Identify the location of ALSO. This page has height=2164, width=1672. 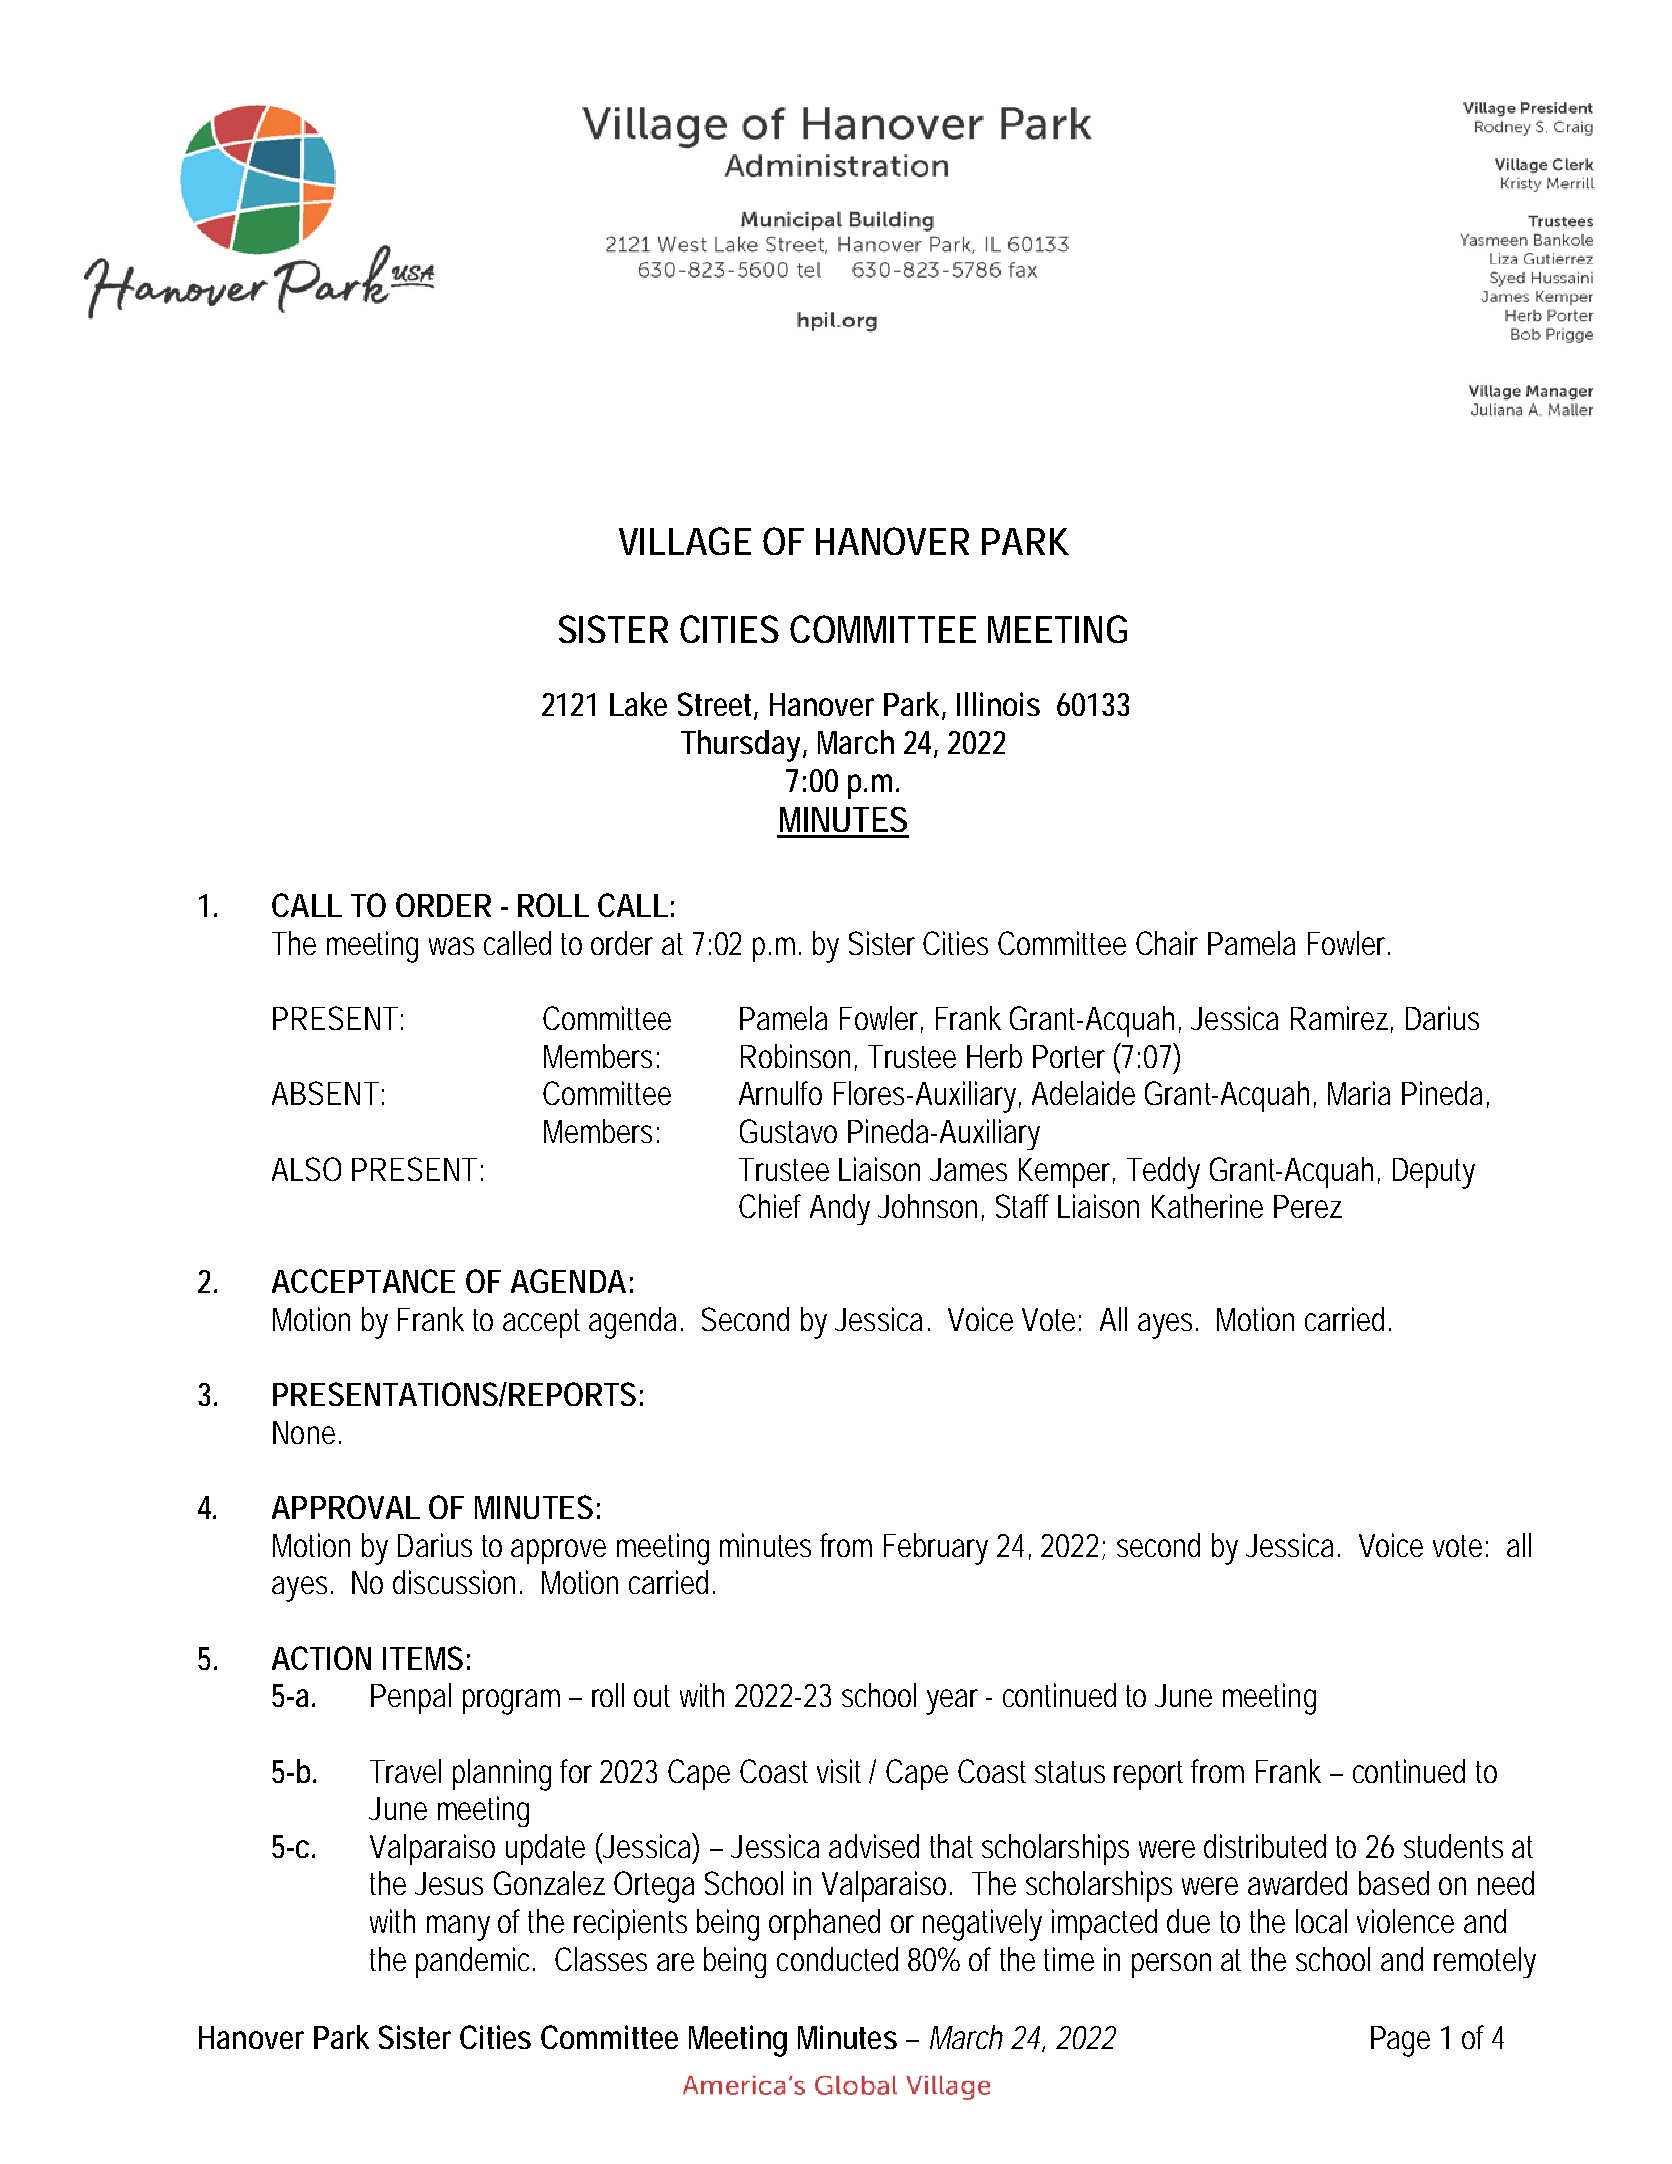
(306, 1169).
